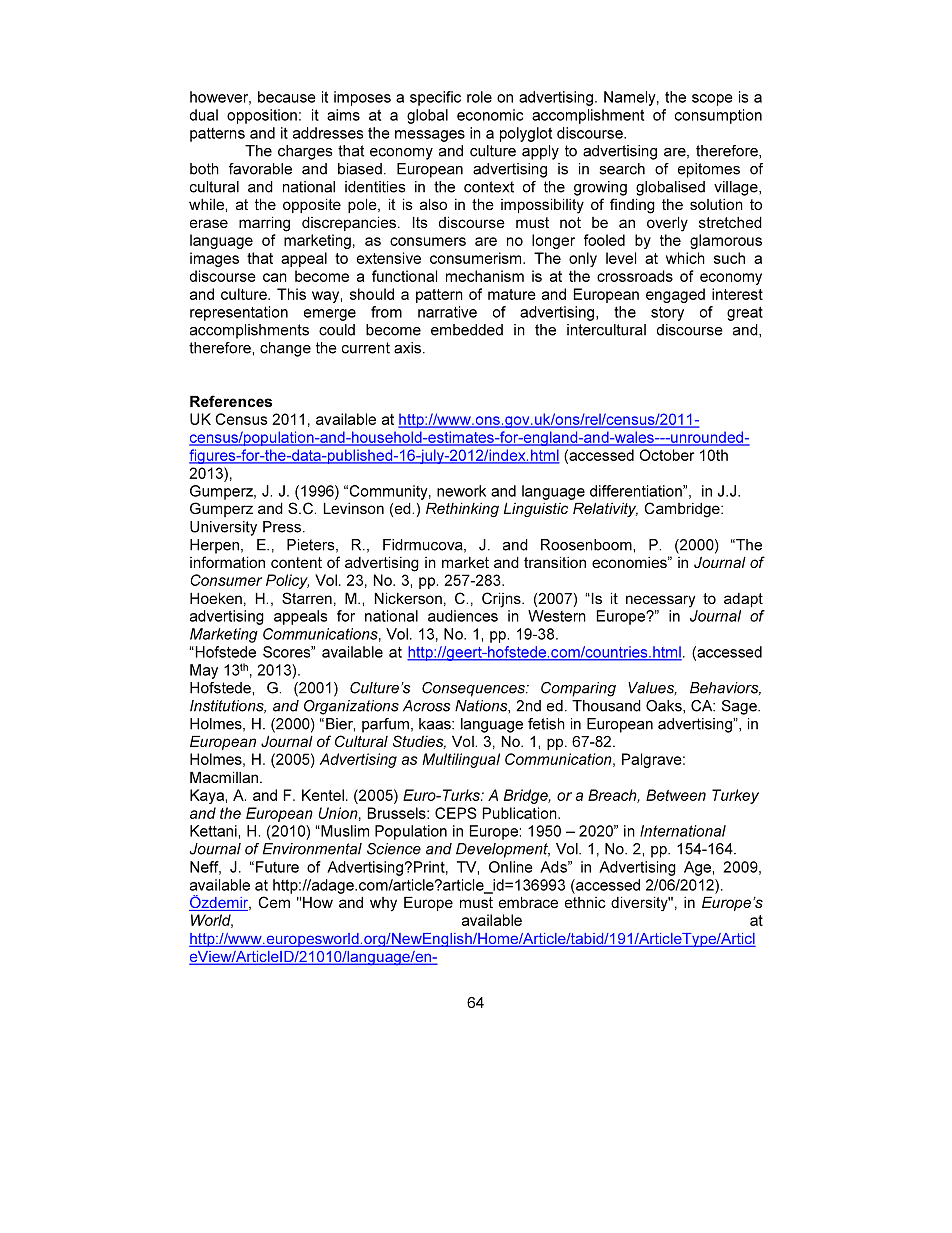 The image size is (952, 1233). Describe the element at coordinates (274, 902) in the screenshot. I see `Cem` at that location.
